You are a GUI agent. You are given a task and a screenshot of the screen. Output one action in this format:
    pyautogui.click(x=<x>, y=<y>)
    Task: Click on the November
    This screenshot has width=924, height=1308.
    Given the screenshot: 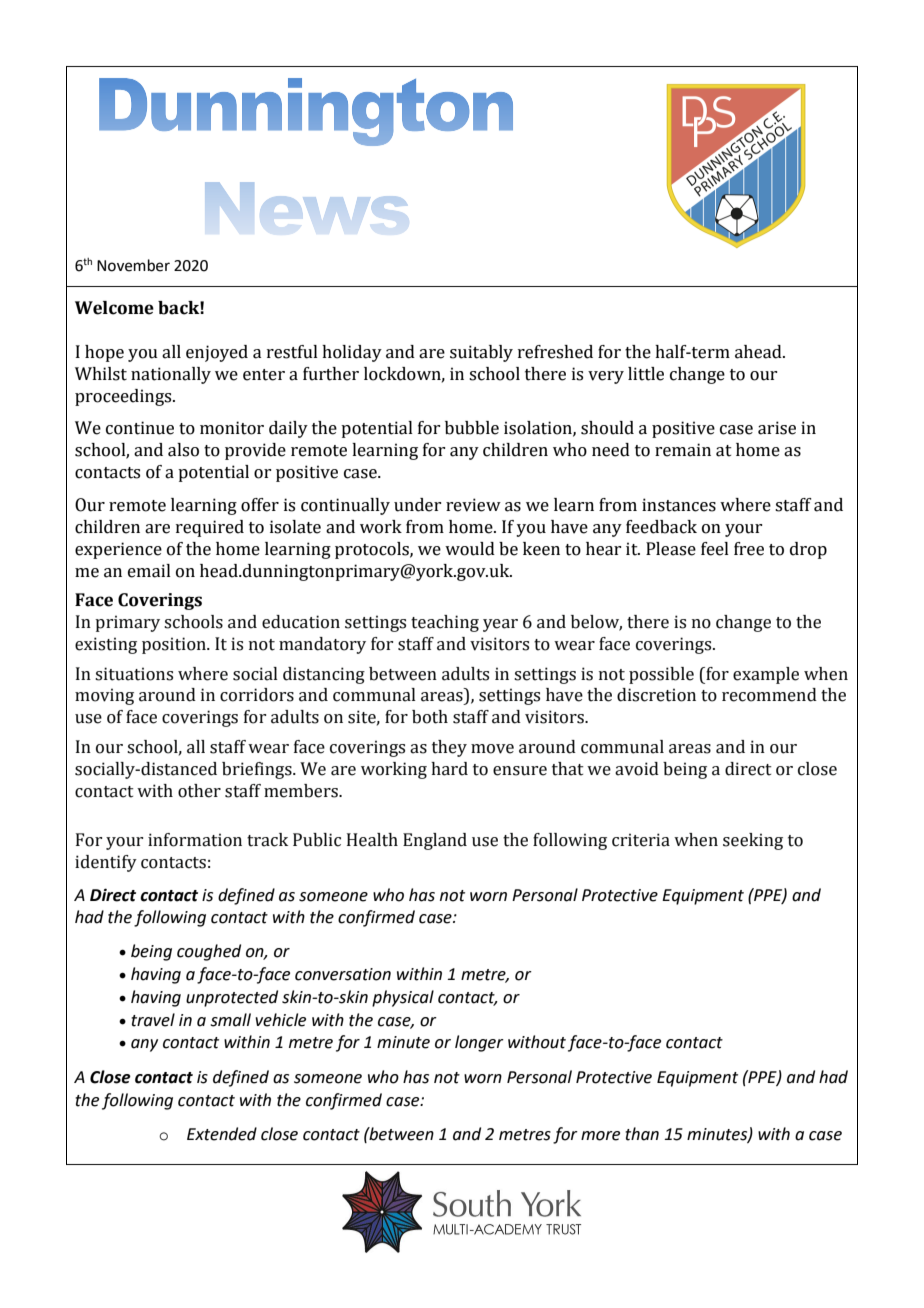 What is the action you would take?
    pyautogui.click(x=133, y=265)
